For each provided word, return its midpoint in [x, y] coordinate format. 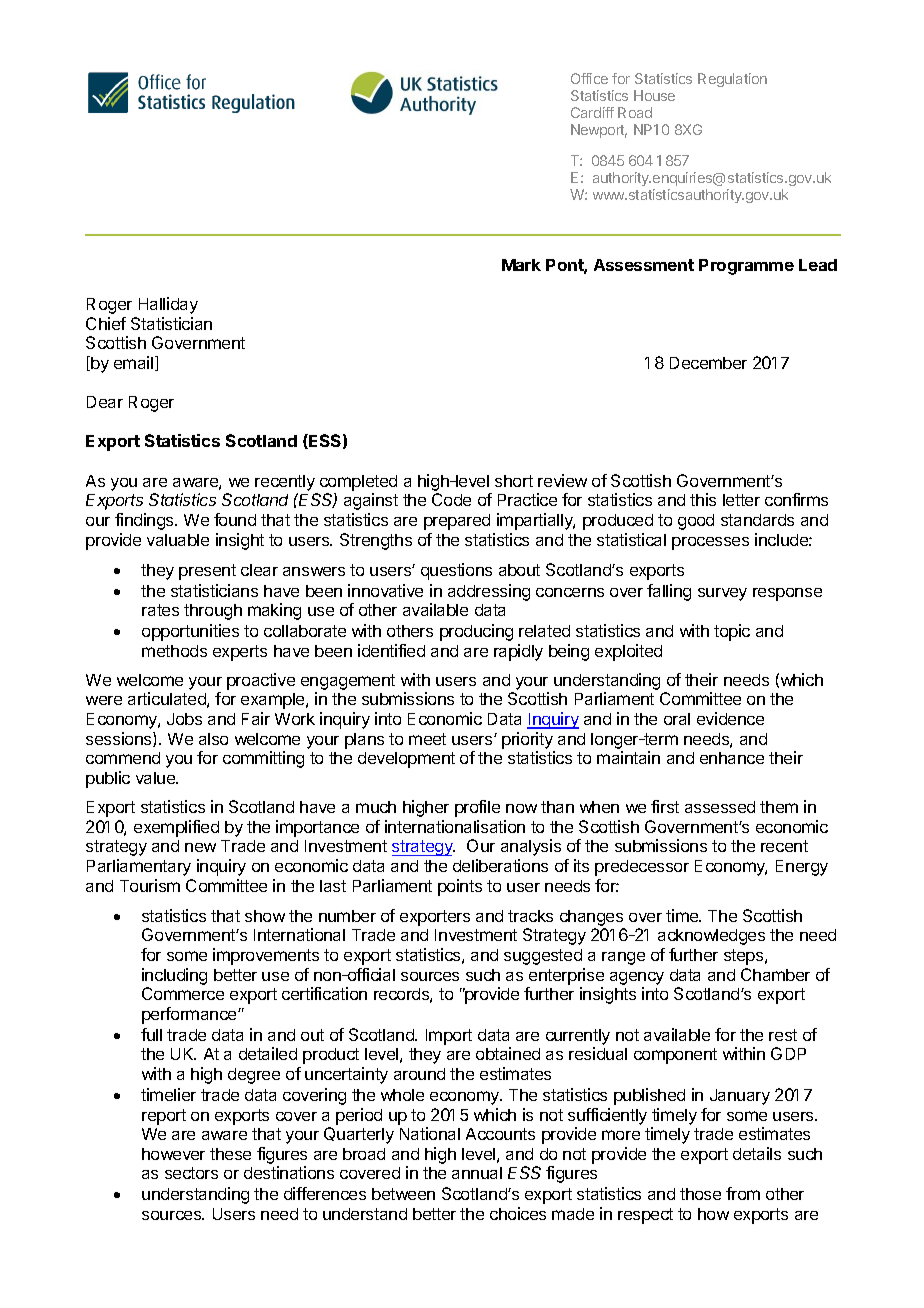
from [743, 1193]
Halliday [168, 305]
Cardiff [592, 112]
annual [477, 1173]
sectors [191, 1173]
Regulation [732, 80]
